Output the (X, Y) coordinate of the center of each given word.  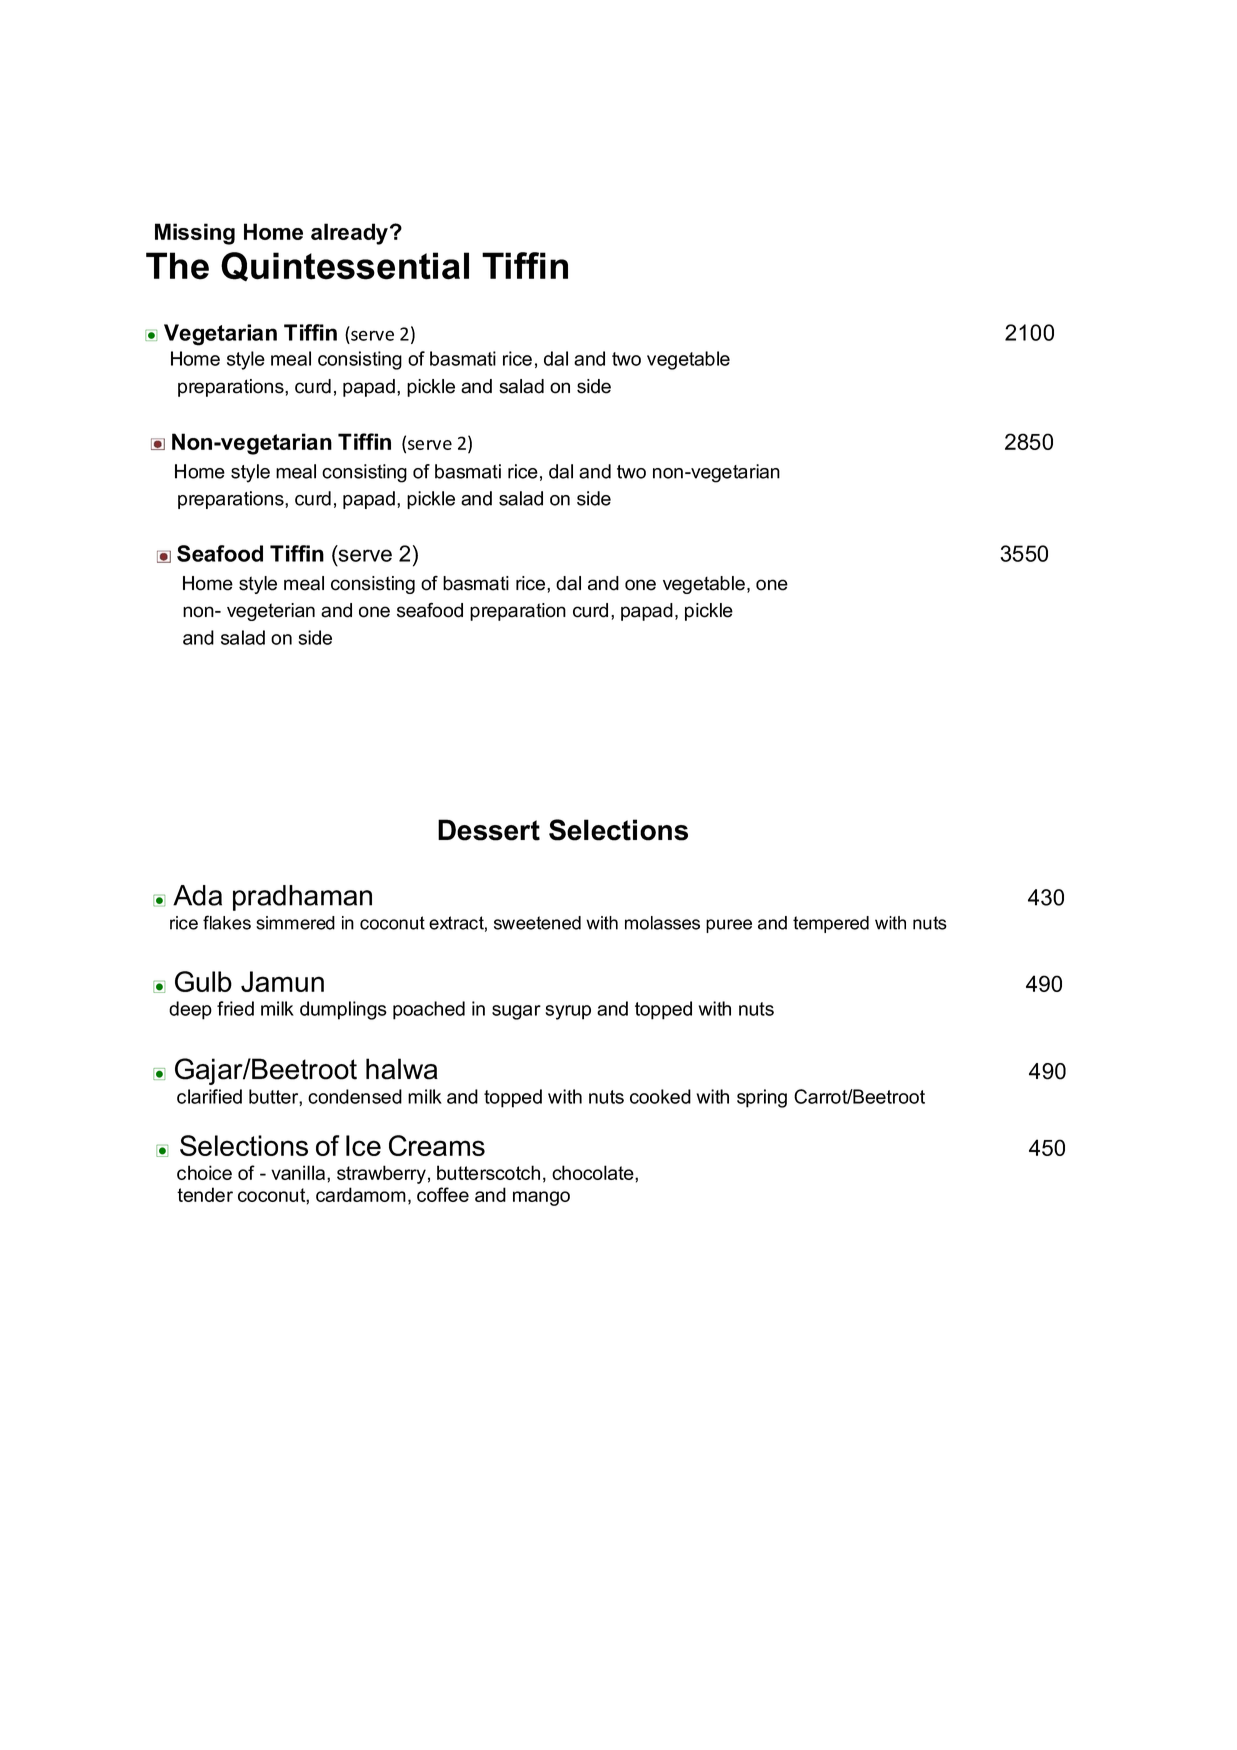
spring (762, 1098)
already (349, 234)
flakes (227, 922)
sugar (516, 1012)
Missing (195, 234)
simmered (295, 923)
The (177, 266)
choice (204, 1172)
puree (729, 926)
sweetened (537, 923)
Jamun (282, 981)
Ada (197, 895)
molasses (662, 923)
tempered (831, 924)
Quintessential (345, 266)
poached (429, 1010)
